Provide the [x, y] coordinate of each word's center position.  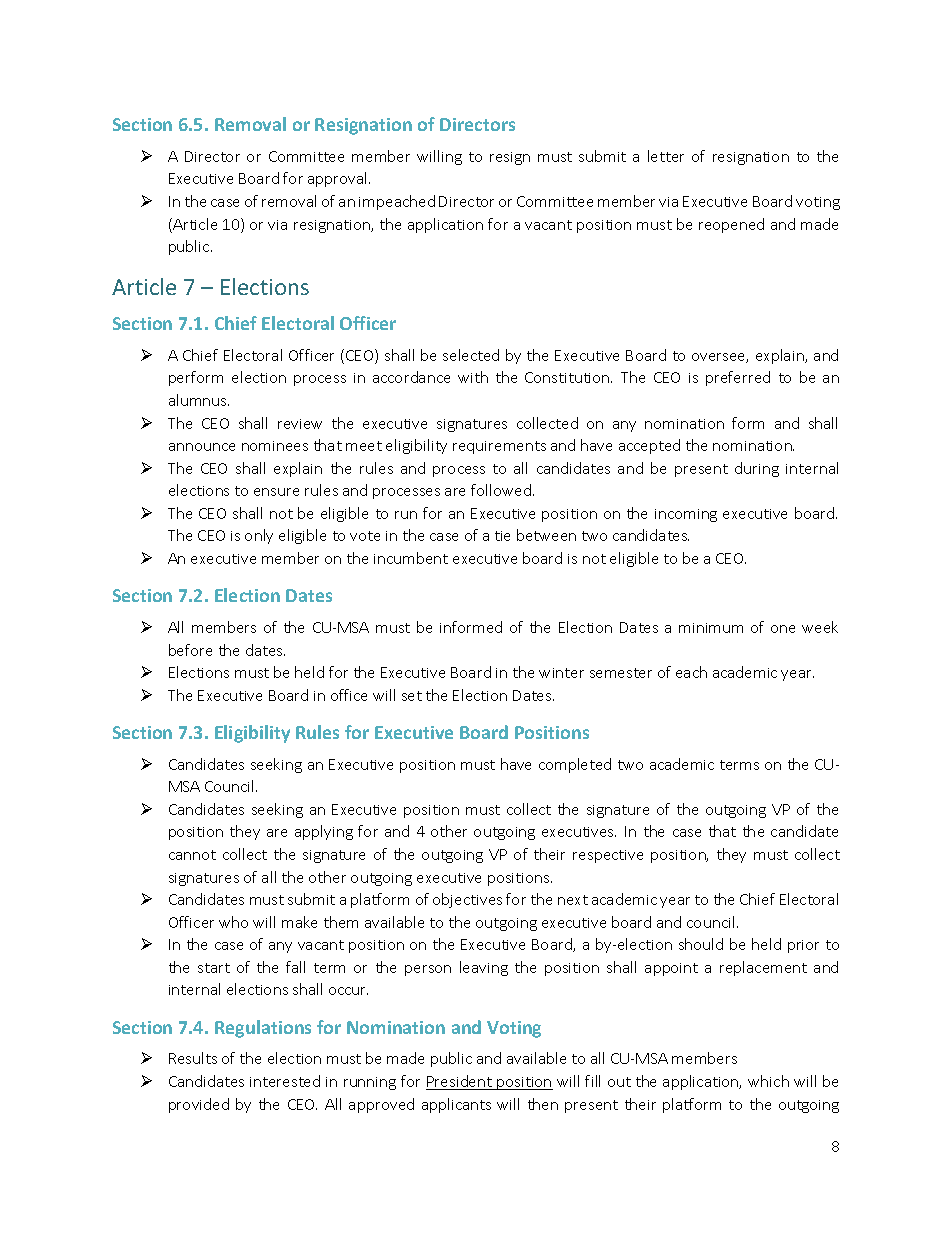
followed [501, 490]
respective [608, 856]
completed [575, 765]
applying [324, 832]
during [757, 469]
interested [285, 1081]
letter [666, 156]
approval [339, 179]
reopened [731, 225]
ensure [276, 492]
